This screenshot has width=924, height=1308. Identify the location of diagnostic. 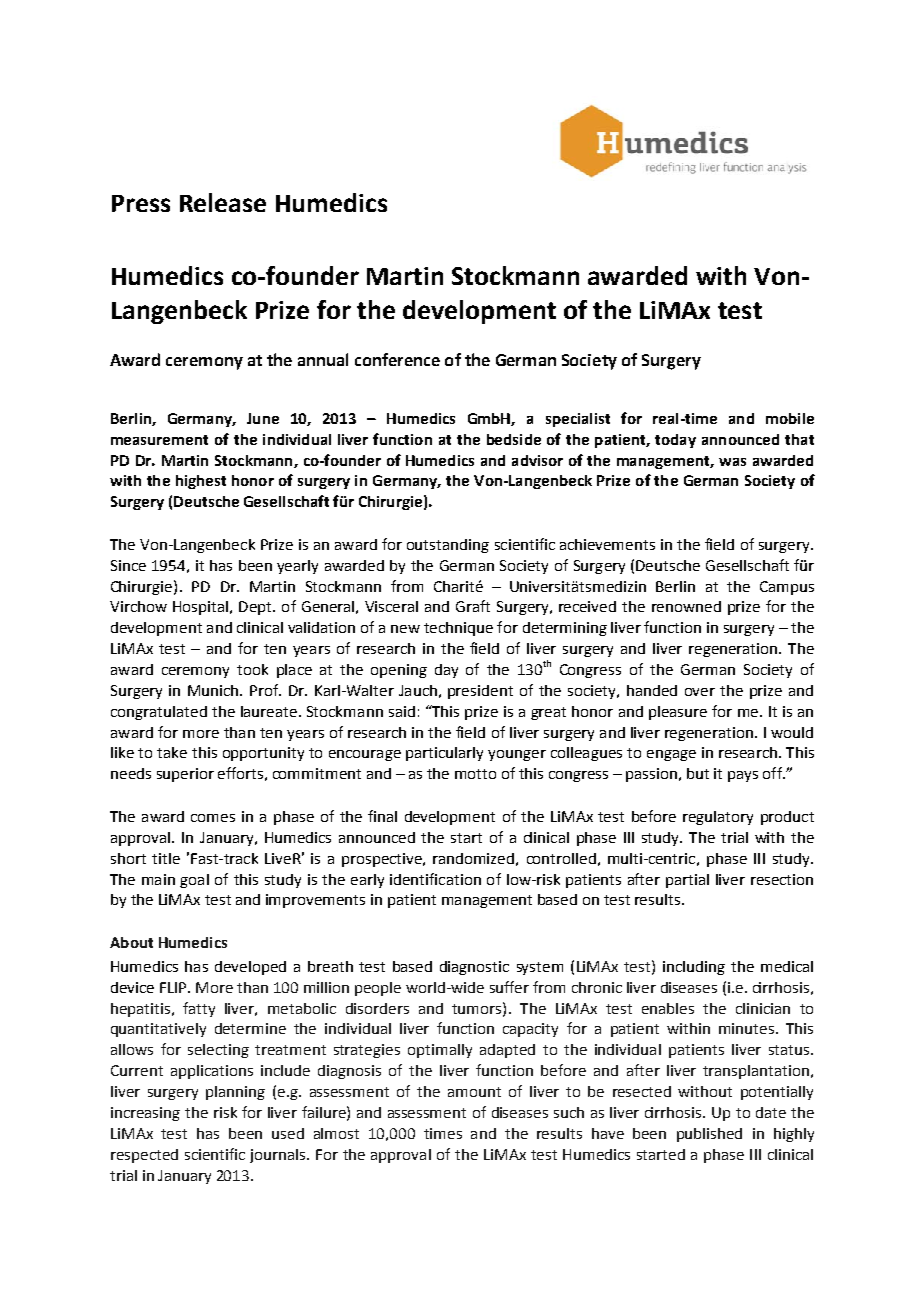
(474, 968).
